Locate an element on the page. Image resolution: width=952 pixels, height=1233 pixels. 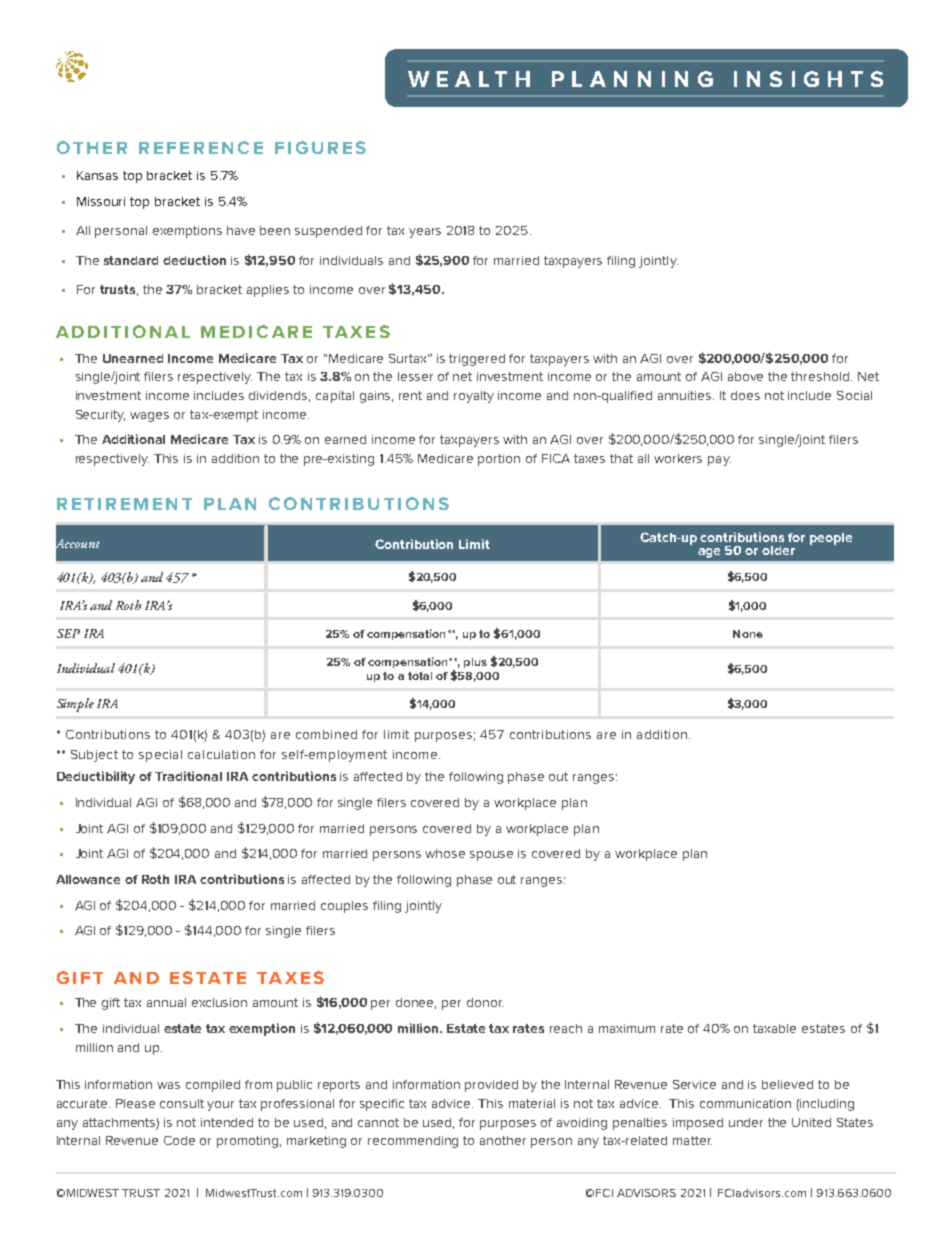
above is located at coordinates (745, 376).
